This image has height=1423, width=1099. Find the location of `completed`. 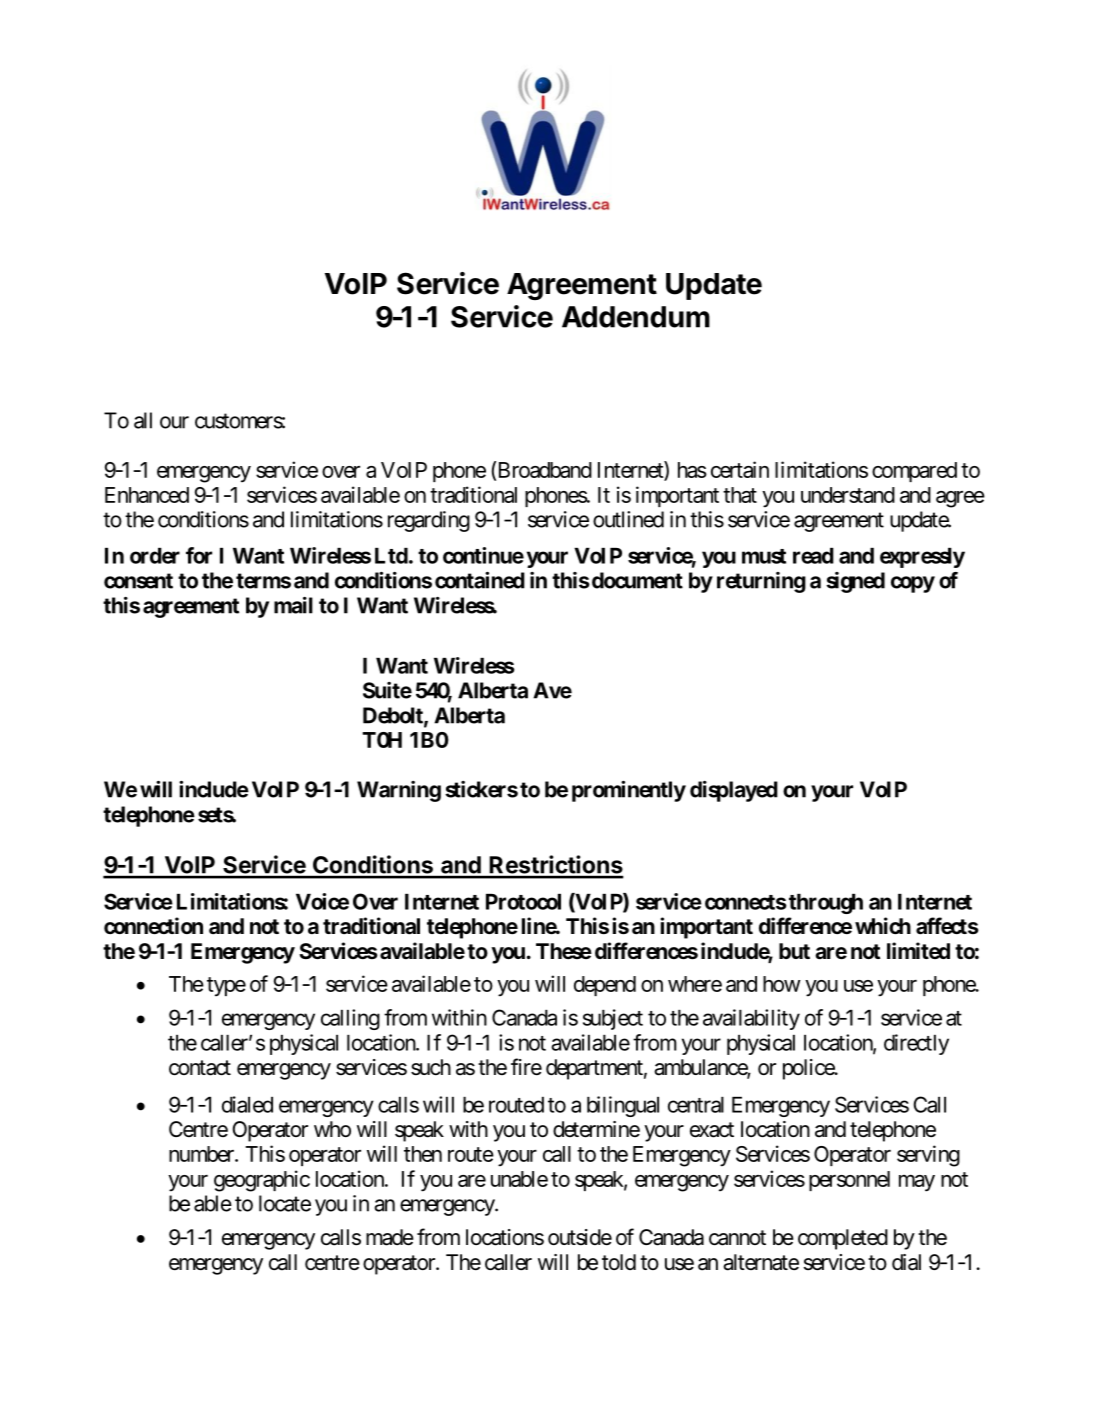

completed is located at coordinates (843, 1239).
